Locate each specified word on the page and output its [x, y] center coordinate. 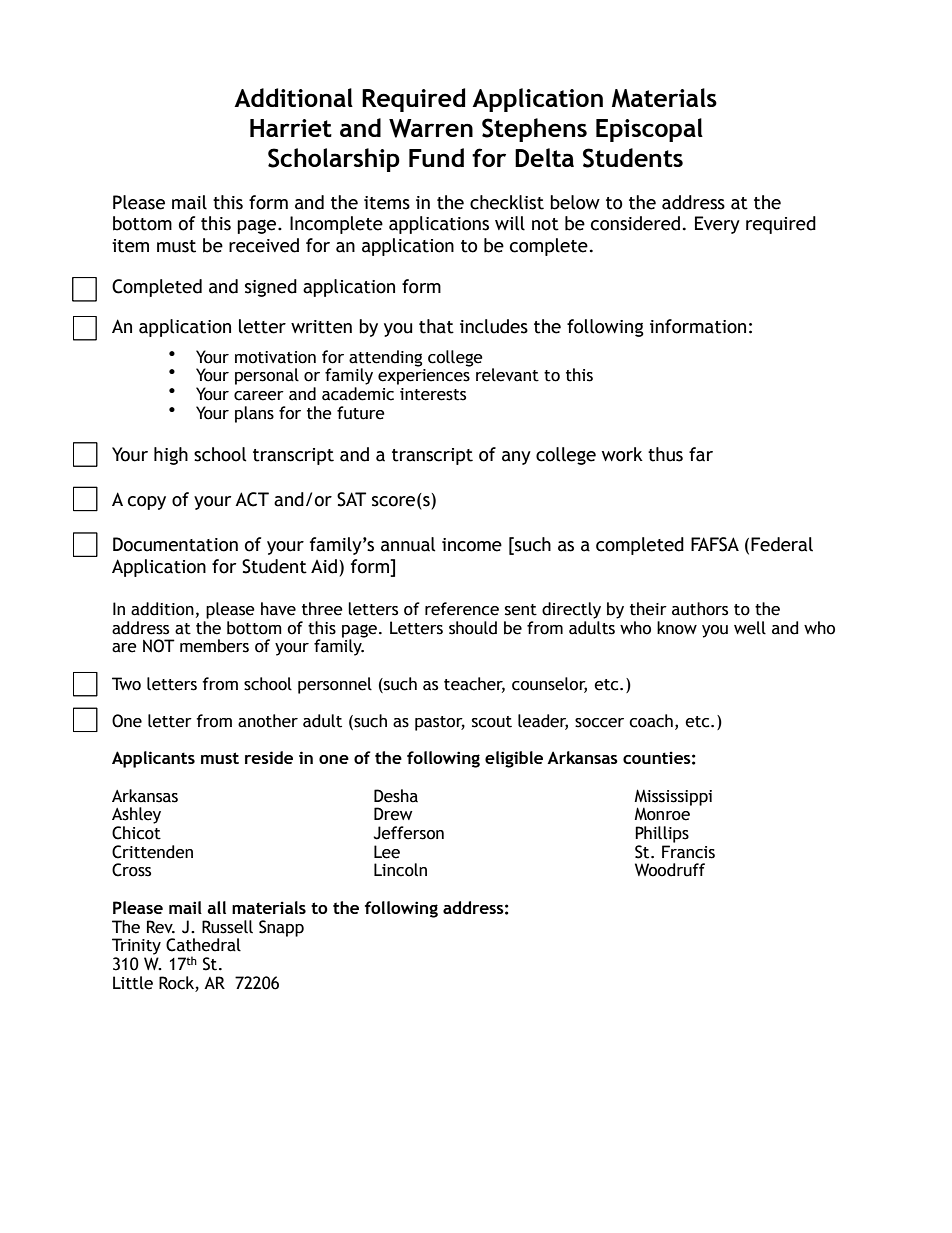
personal [267, 376]
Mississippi [673, 798]
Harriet [291, 128]
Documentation [175, 544]
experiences [424, 377]
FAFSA [715, 544]
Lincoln [400, 870]
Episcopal [649, 130]
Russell [227, 927]
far [701, 454]
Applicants [153, 759]
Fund [436, 157]
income [472, 545]
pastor [440, 723]
